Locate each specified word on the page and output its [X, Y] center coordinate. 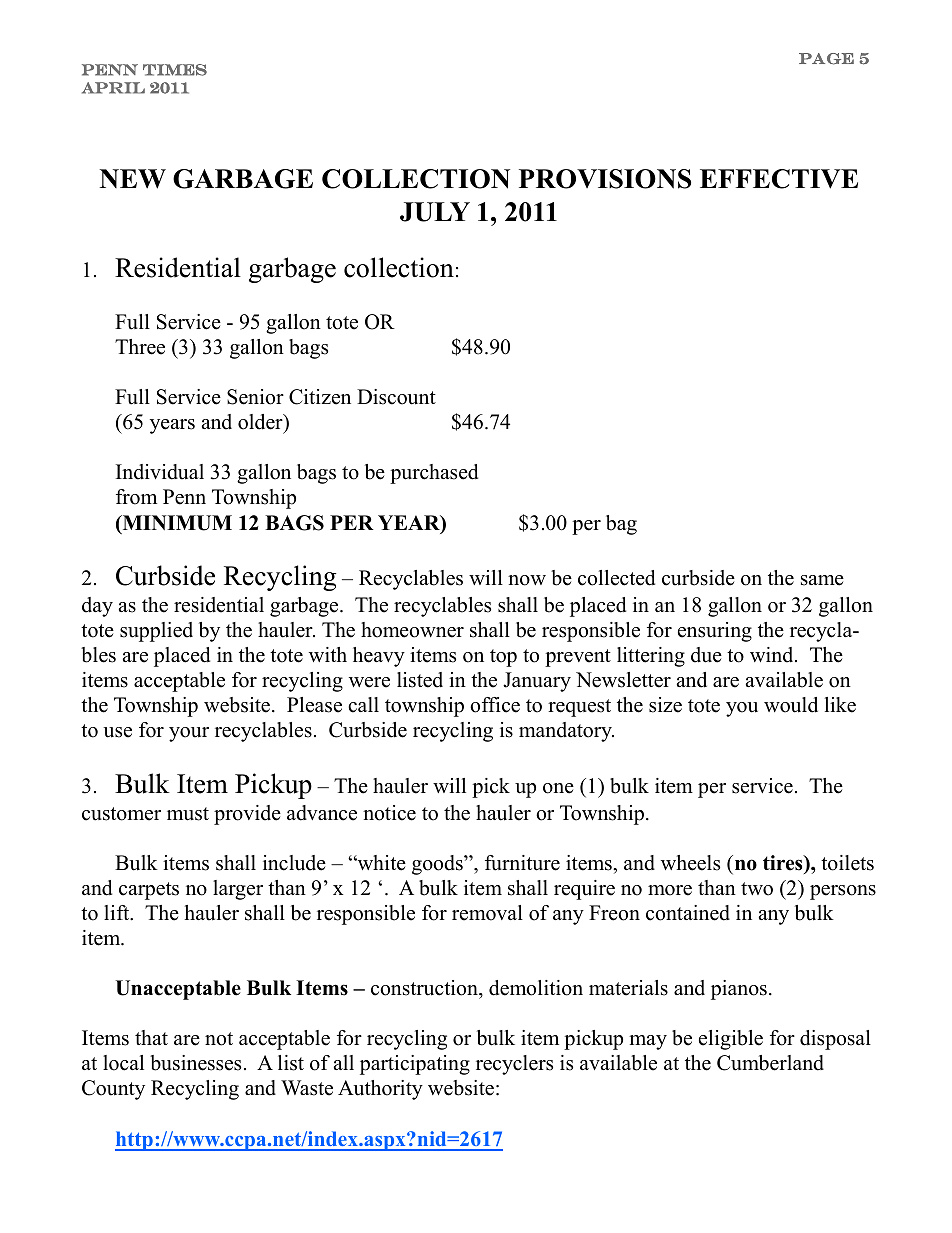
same [822, 580]
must [188, 814]
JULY [435, 212]
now [527, 580]
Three [140, 347]
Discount [396, 397]
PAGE [826, 59]
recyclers [514, 1065]
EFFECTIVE [779, 179]
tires [784, 863]
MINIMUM [176, 524]
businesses [195, 1063]
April [113, 88]
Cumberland [770, 1063]
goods [438, 865]
